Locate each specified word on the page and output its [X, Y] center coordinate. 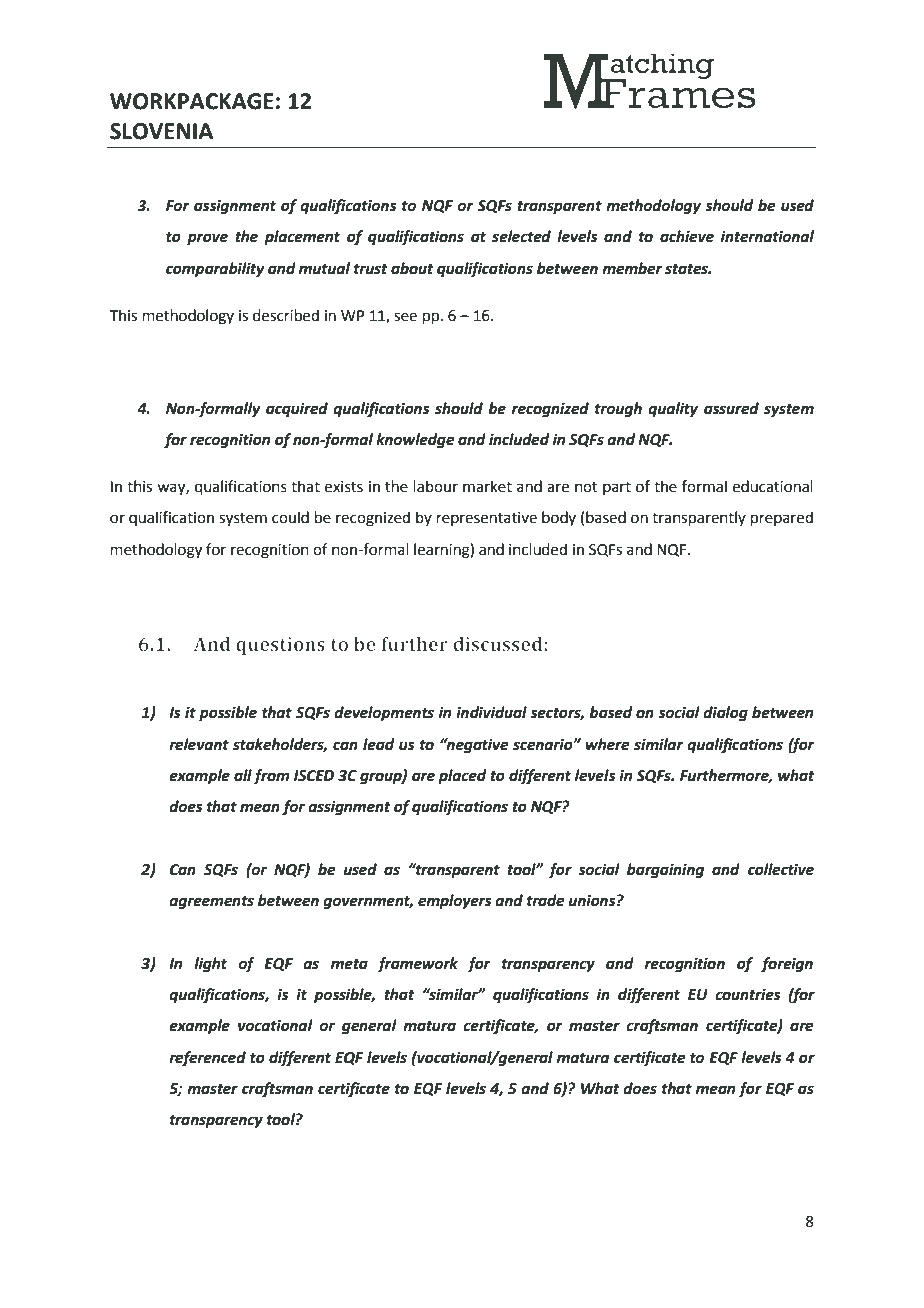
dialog [725, 714]
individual [491, 712]
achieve [687, 236]
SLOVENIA [161, 131]
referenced [207, 1059]
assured [731, 408]
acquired [297, 410]
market [487, 486]
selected [521, 236]
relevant [199, 744]
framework [417, 964]
